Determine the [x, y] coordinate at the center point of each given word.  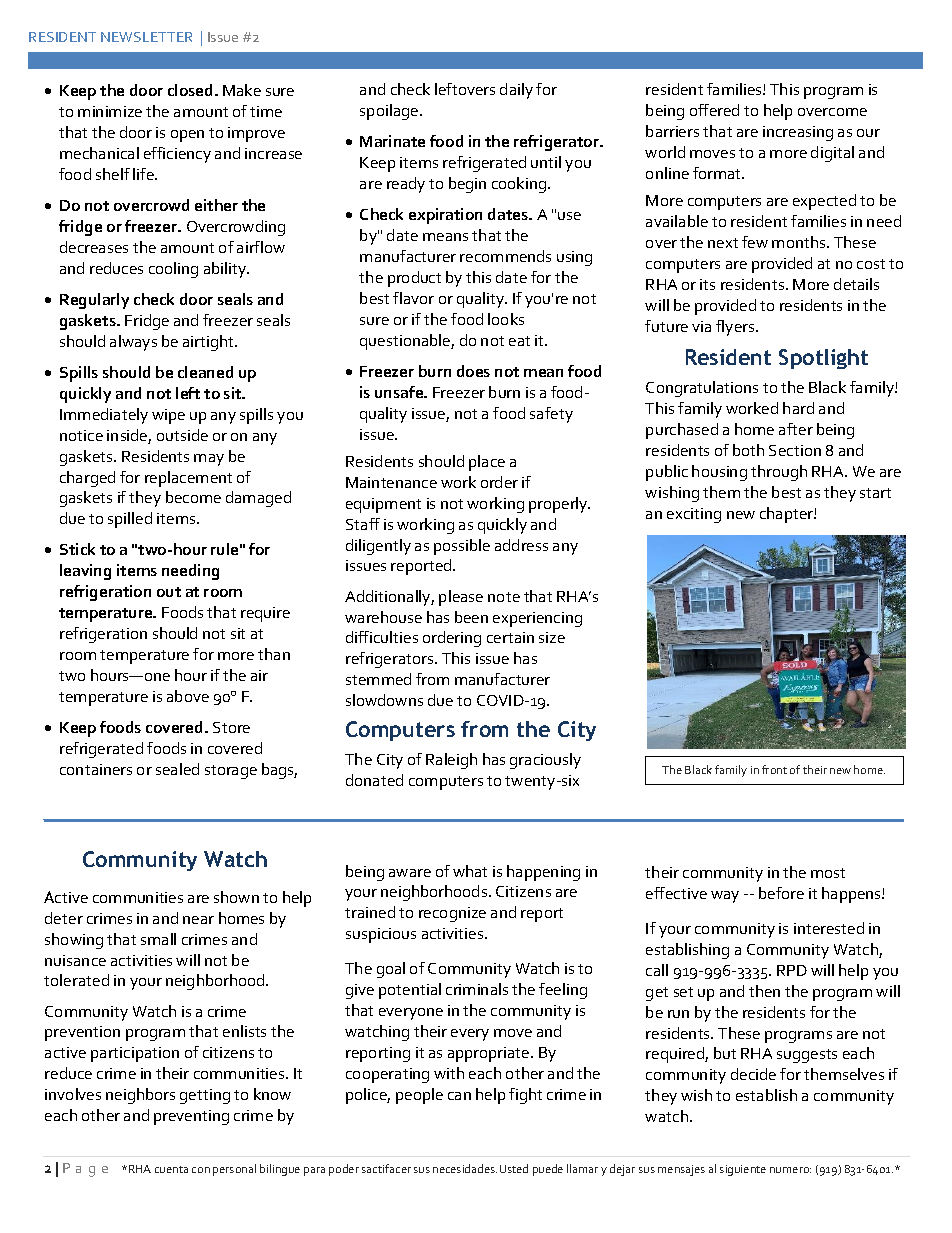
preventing [191, 1117]
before [781, 893]
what [470, 871]
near [198, 920]
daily [516, 91]
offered [714, 110]
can [459, 1096]
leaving [85, 572]
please [461, 598]
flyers [736, 328]
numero [790, 1170]
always [133, 343]
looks [506, 319]
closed [190, 90]
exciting [694, 515]
